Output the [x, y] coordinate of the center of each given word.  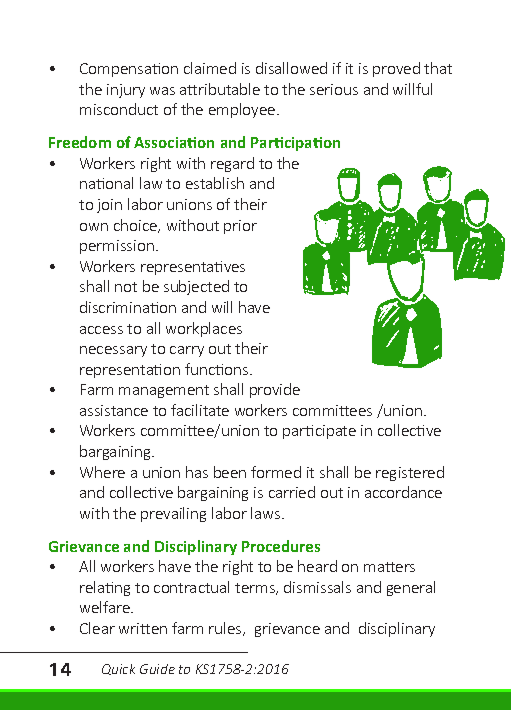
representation [130, 371]
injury [126, 91]
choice [137, 226]
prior [240, 227]
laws [267, 513]
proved [396, 69]
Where [102, 472]
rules [226, 629]
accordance [403, 492]
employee [243, 110]
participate [319, 432]
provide [275, 390]
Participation [295, 144]
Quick [118, 669]
